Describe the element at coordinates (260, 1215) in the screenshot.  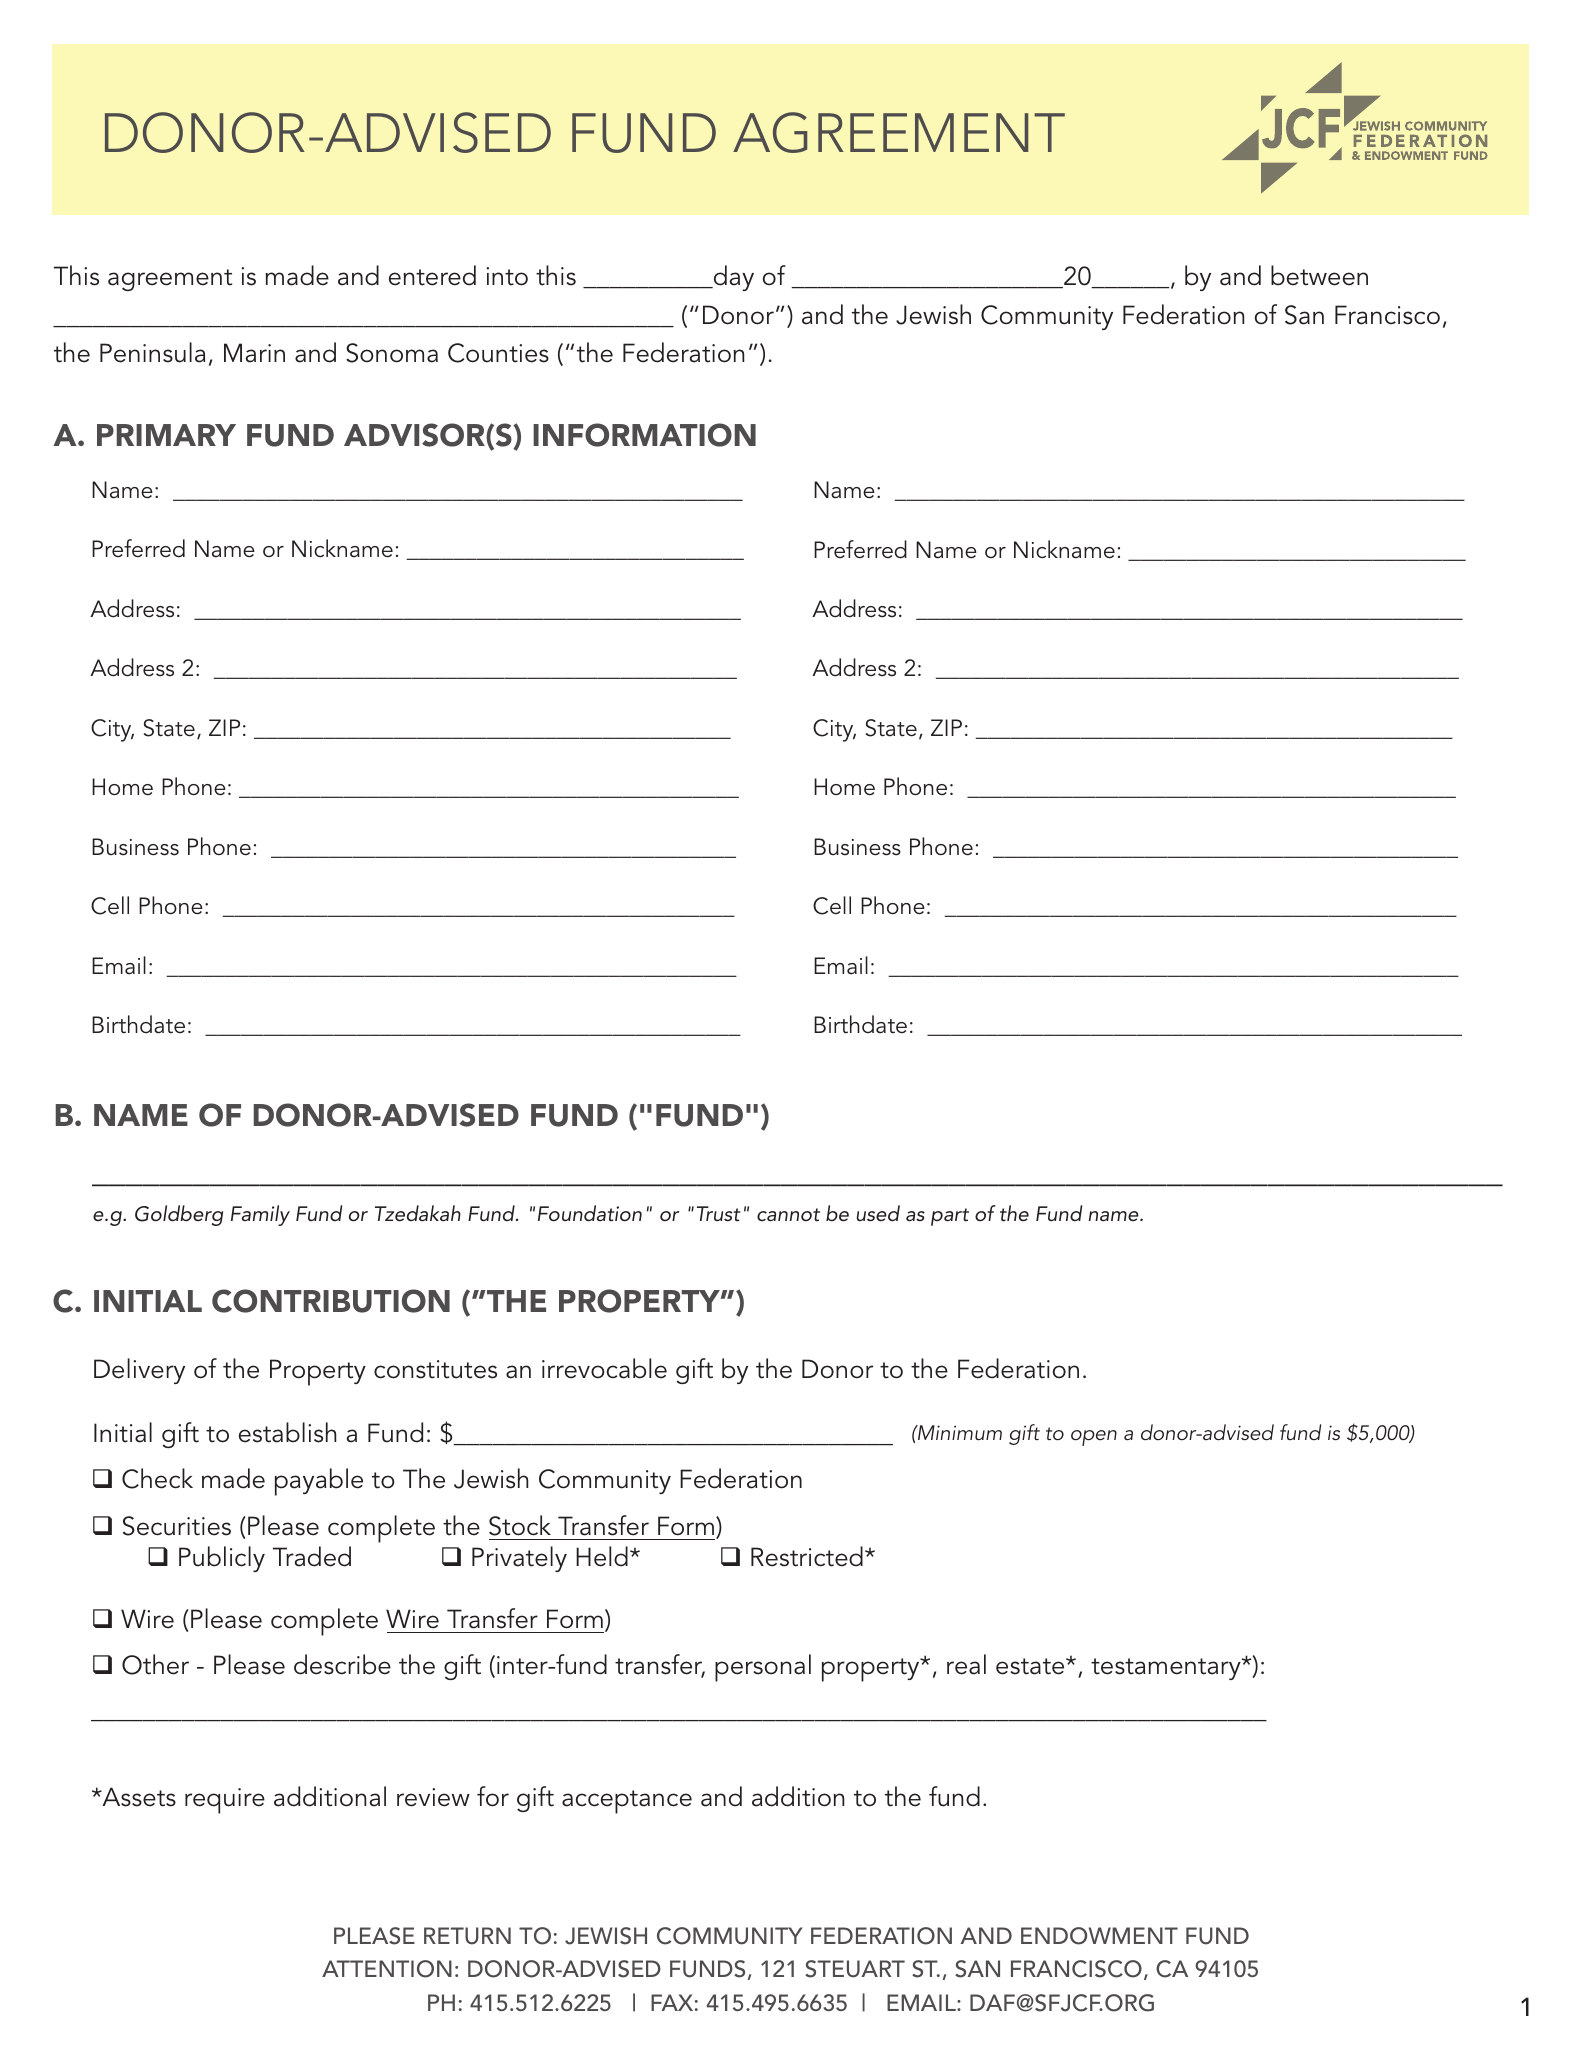
I see `Family` at that location.
